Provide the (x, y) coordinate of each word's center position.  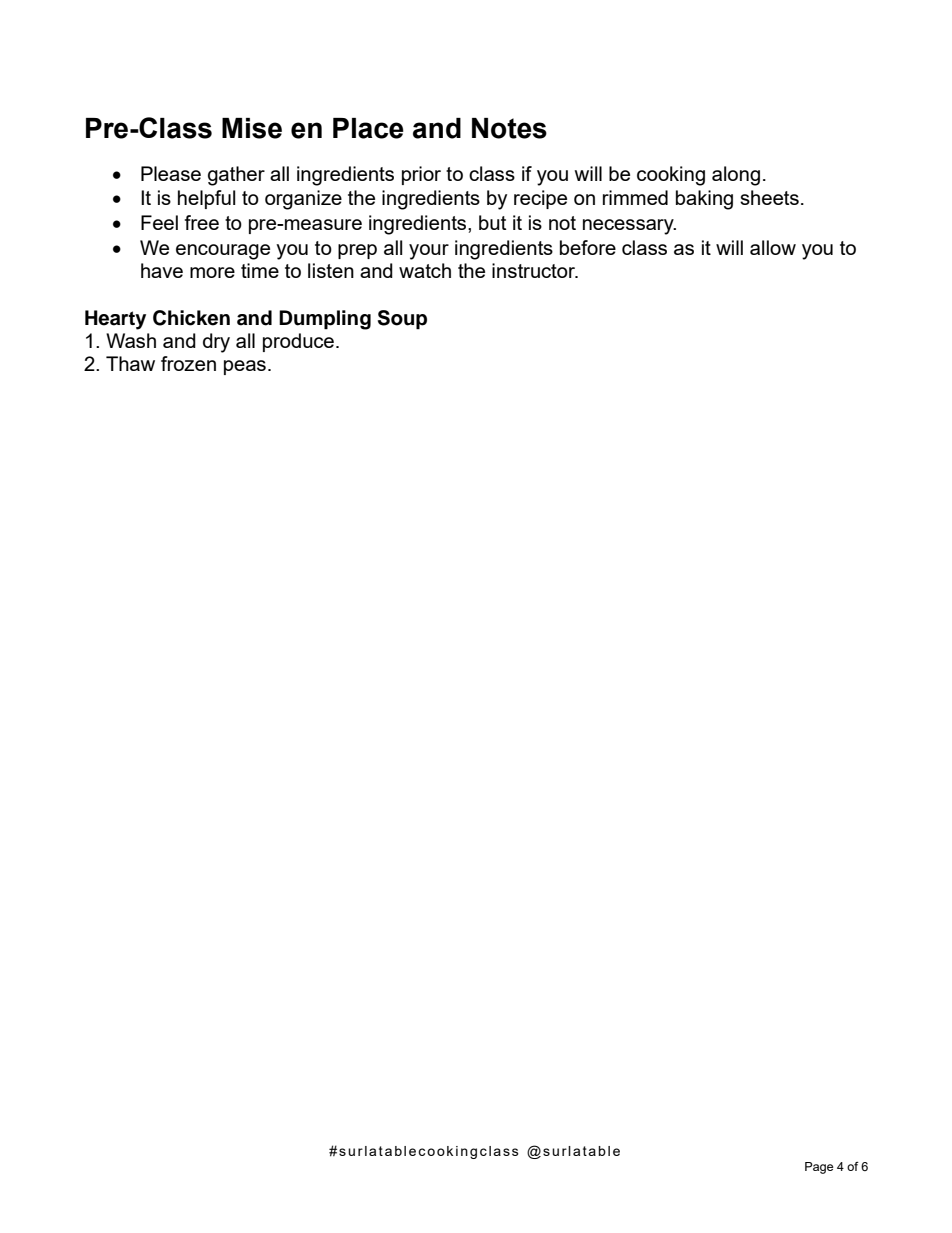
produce (300, 342)
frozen (188, 363)
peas (245, 367)
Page (819, 1168)
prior (421, 175)
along (736, 176)
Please (171, 173)
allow (773, 247)
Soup (402, 320)
